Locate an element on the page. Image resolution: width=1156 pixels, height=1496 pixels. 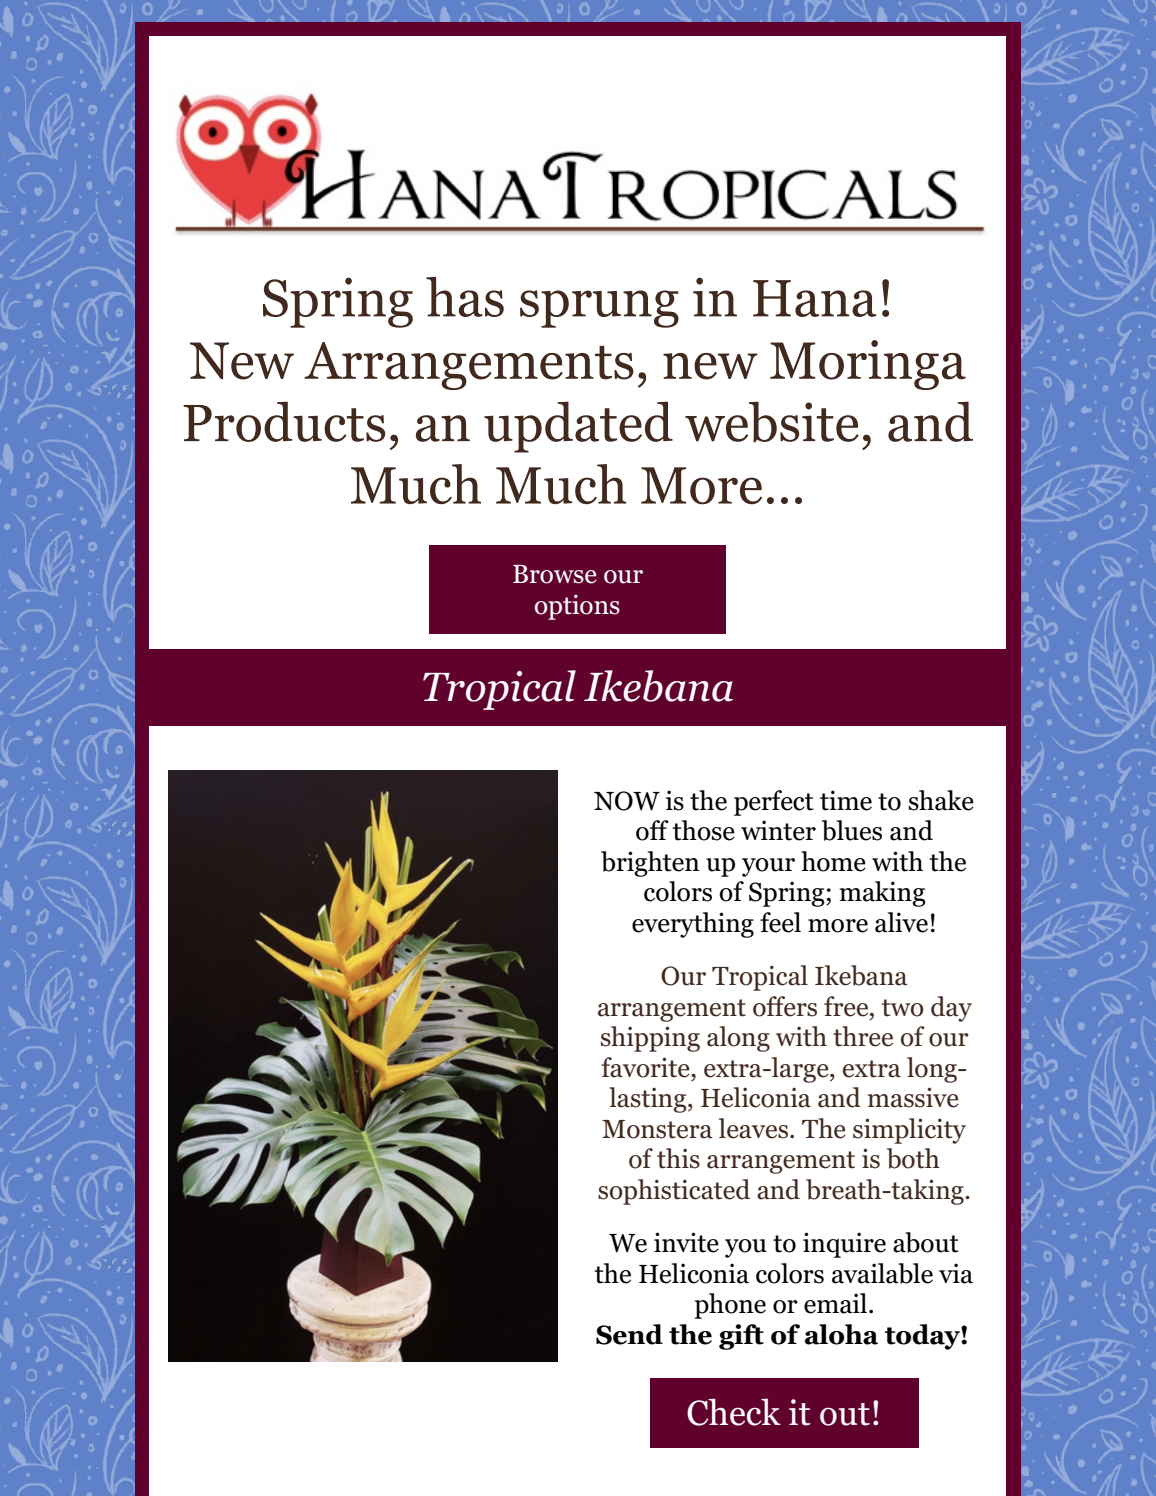
sprung is located at coordinates (599, 309).
